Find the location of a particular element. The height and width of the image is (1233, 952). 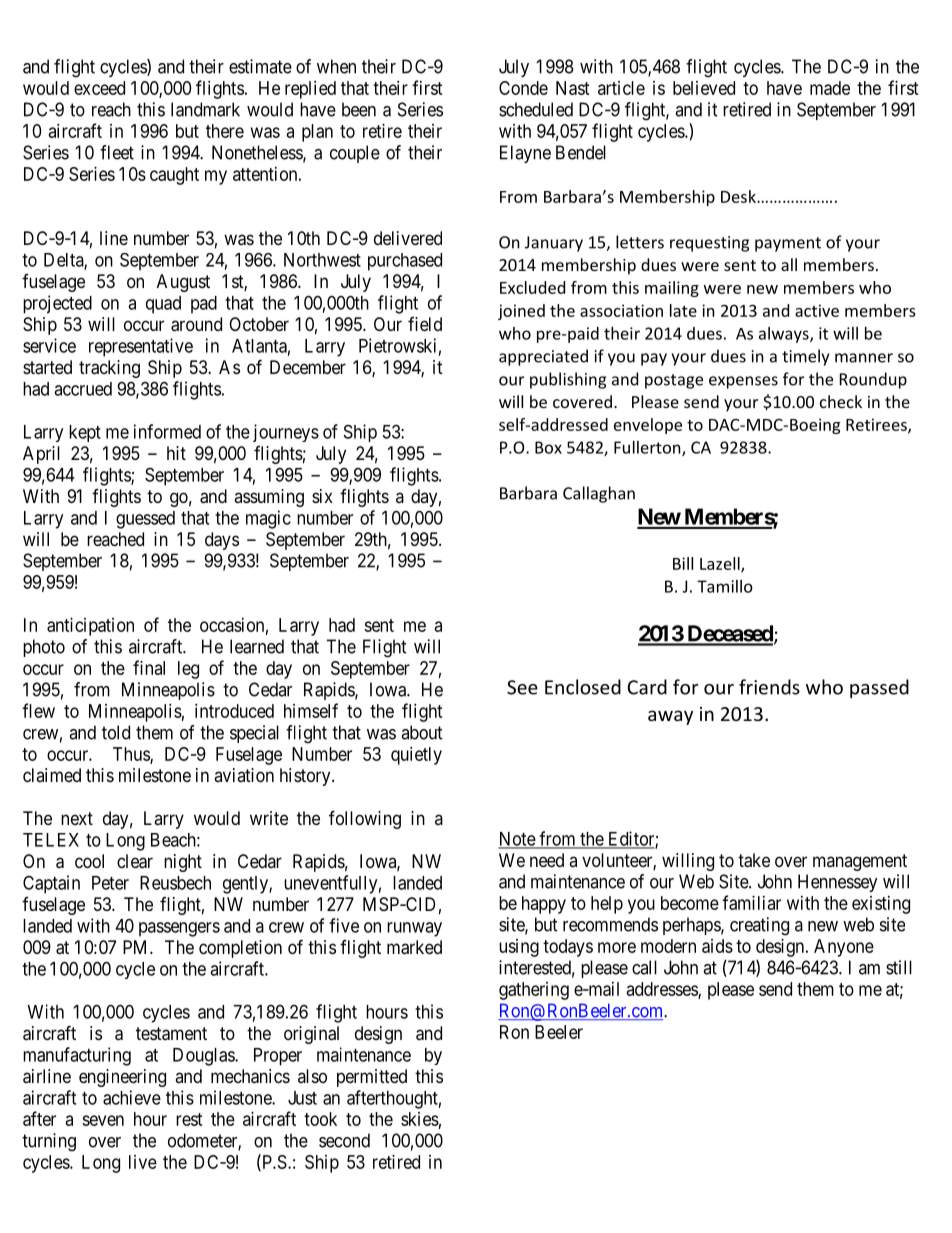

Note is located at coordinates (517, 840).
